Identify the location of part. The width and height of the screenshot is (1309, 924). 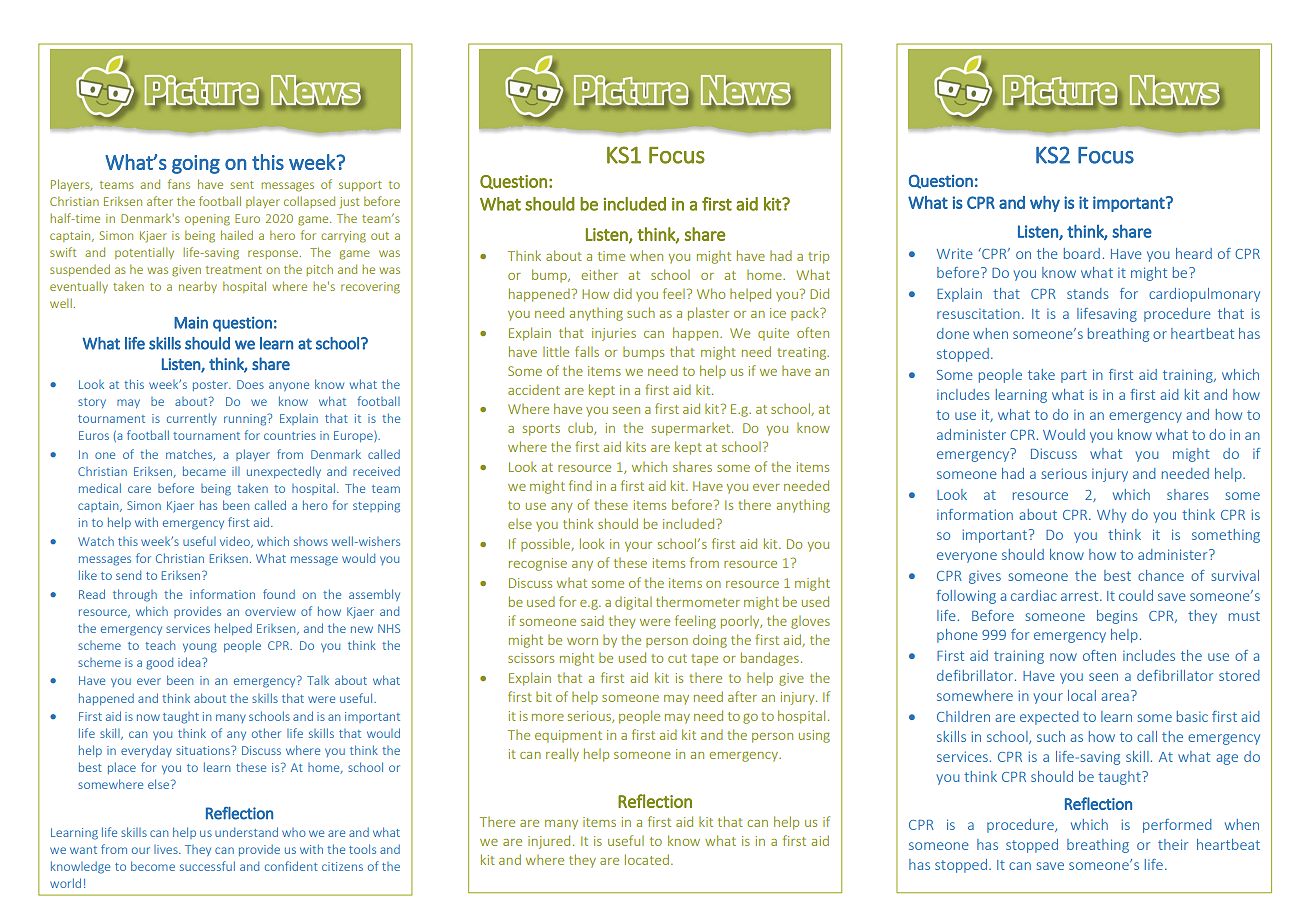
(1074, 376).
